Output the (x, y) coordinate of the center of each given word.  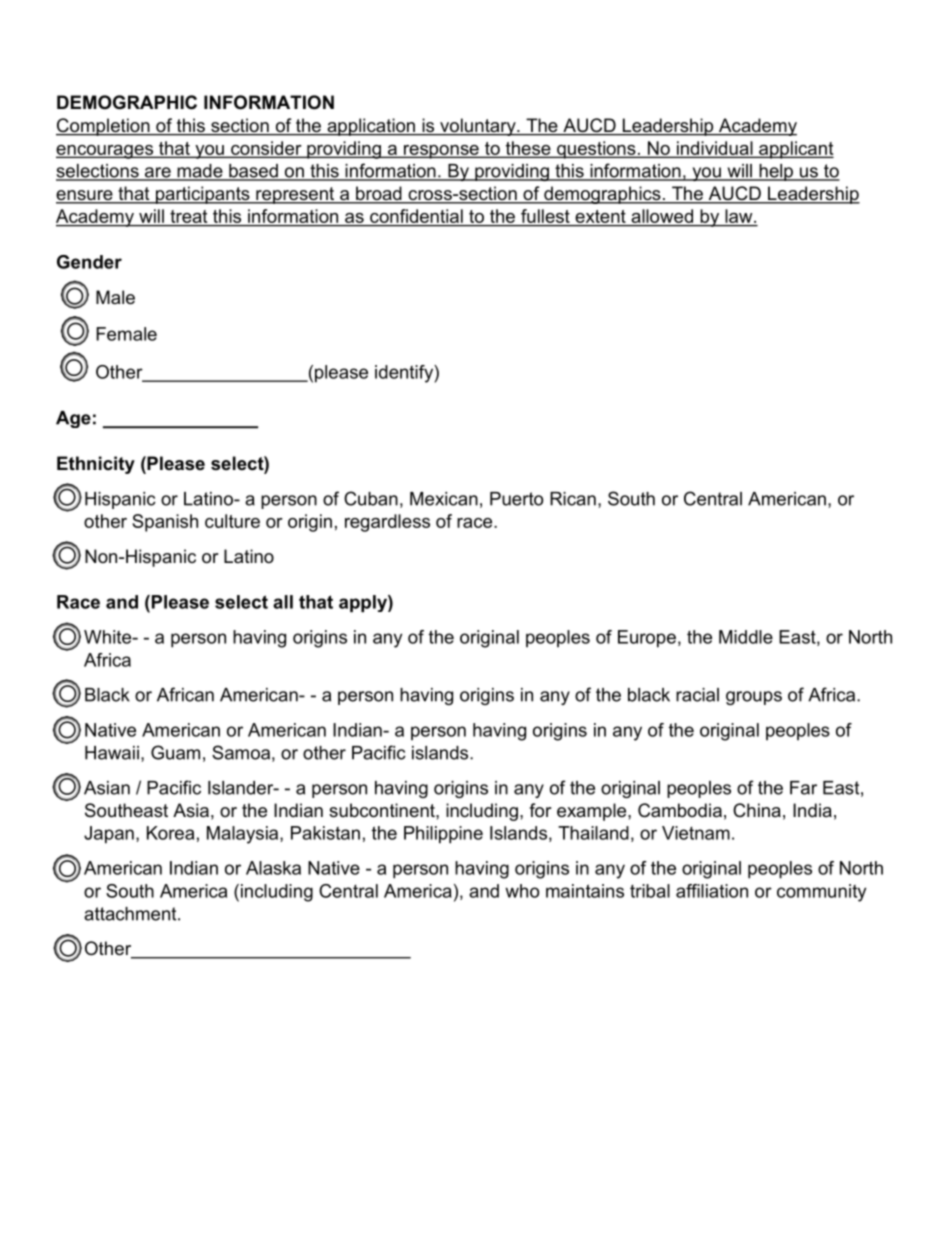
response (441, 152)
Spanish (165, 523)
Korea (170, 833)
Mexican (444, 499)
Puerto (516, 499)
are (157, 173)
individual (714, 149)
